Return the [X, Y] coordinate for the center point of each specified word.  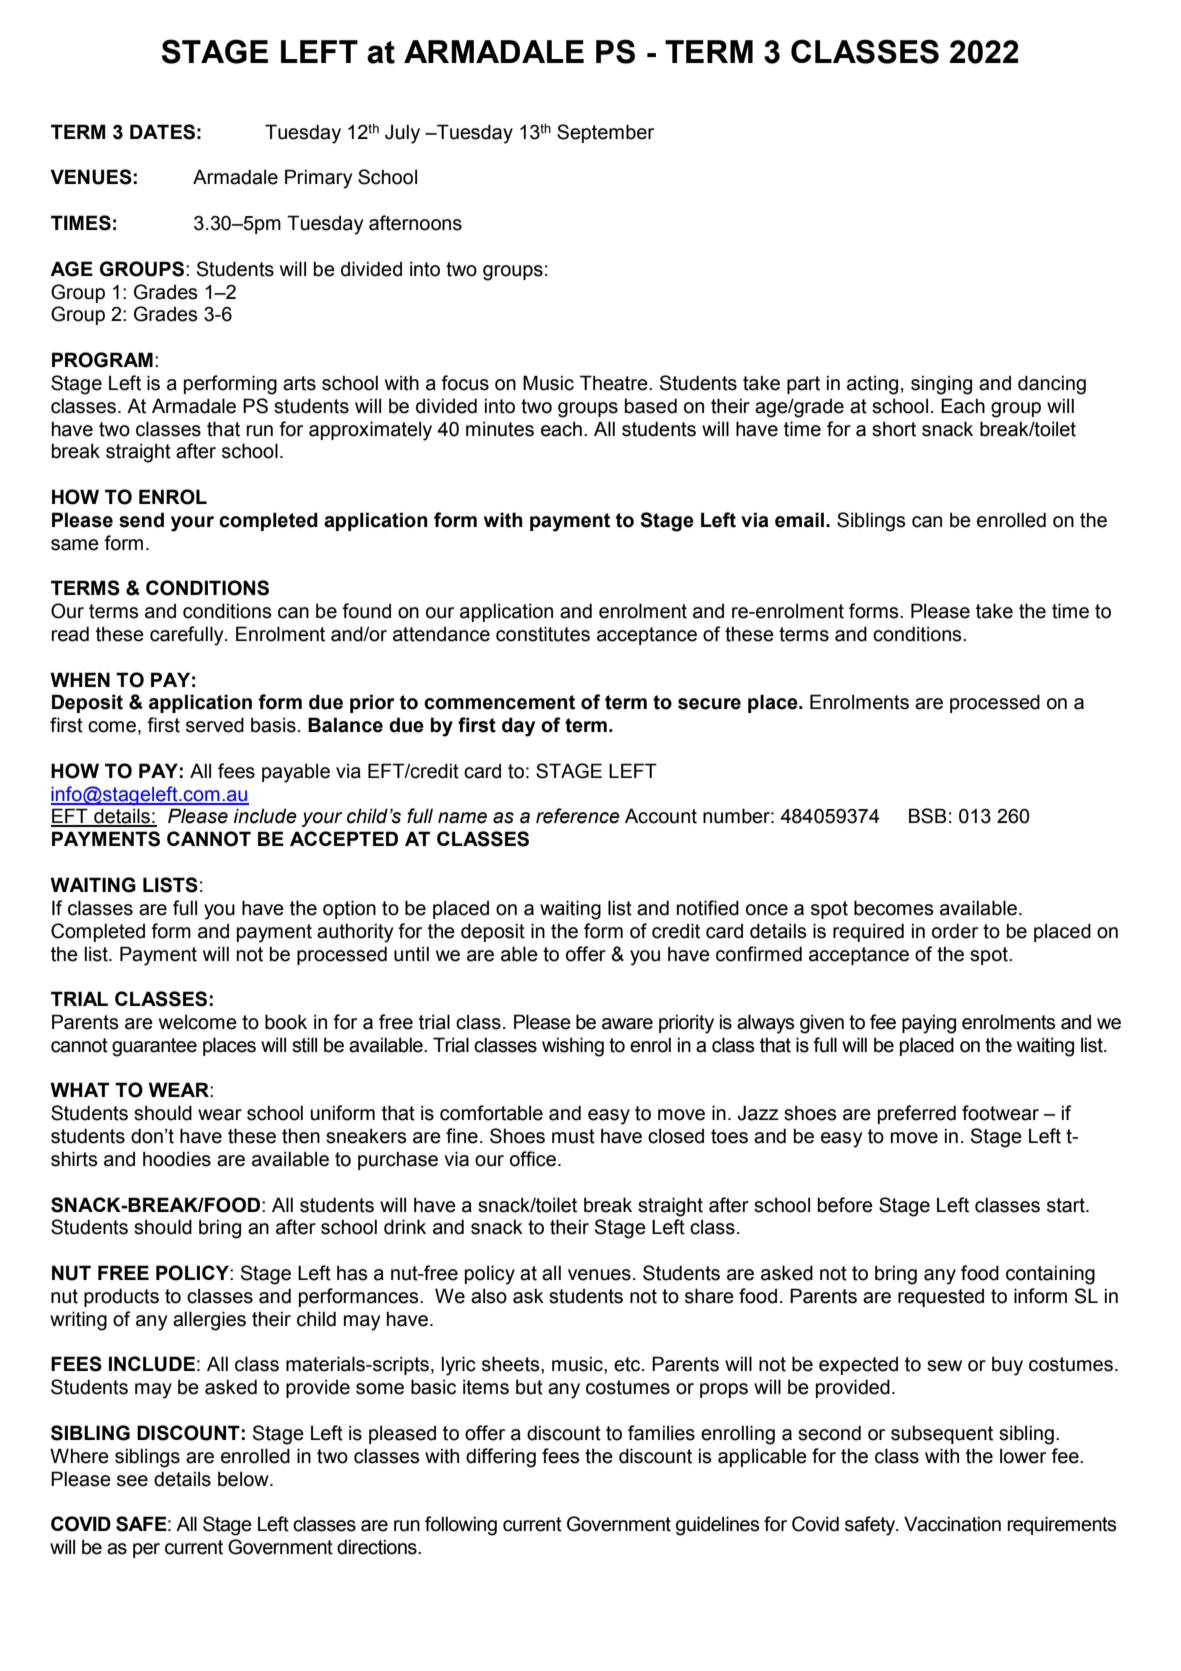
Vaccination [952, 1524]
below [244, 1479]
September [605, 133]
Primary [318, 179]
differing [501, 1458]
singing [941, 385]
